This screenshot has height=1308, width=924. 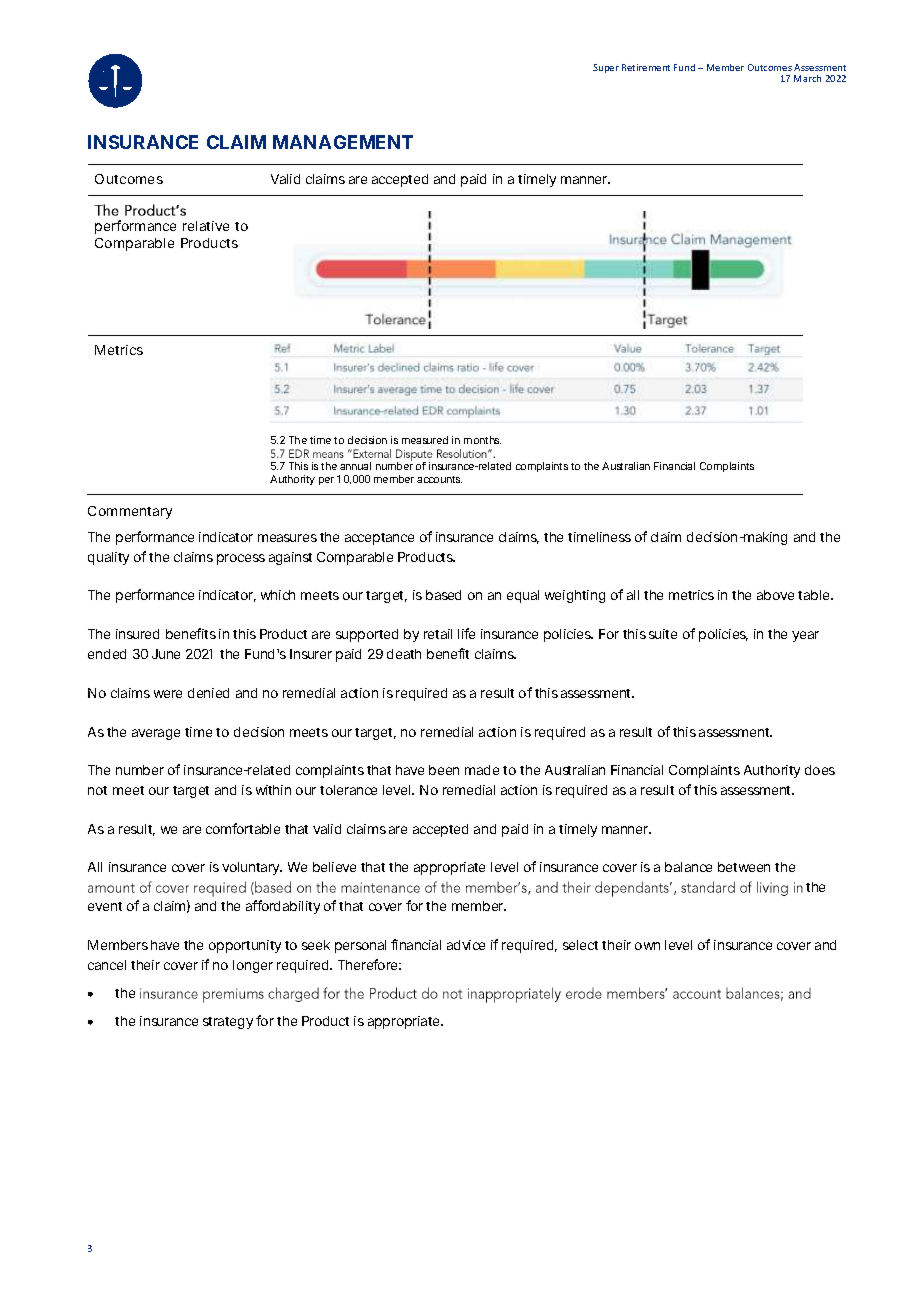 What do you see at coordinates (206, 226) in the screenshot?
I see `relative` at bounding box center [206, 226].
